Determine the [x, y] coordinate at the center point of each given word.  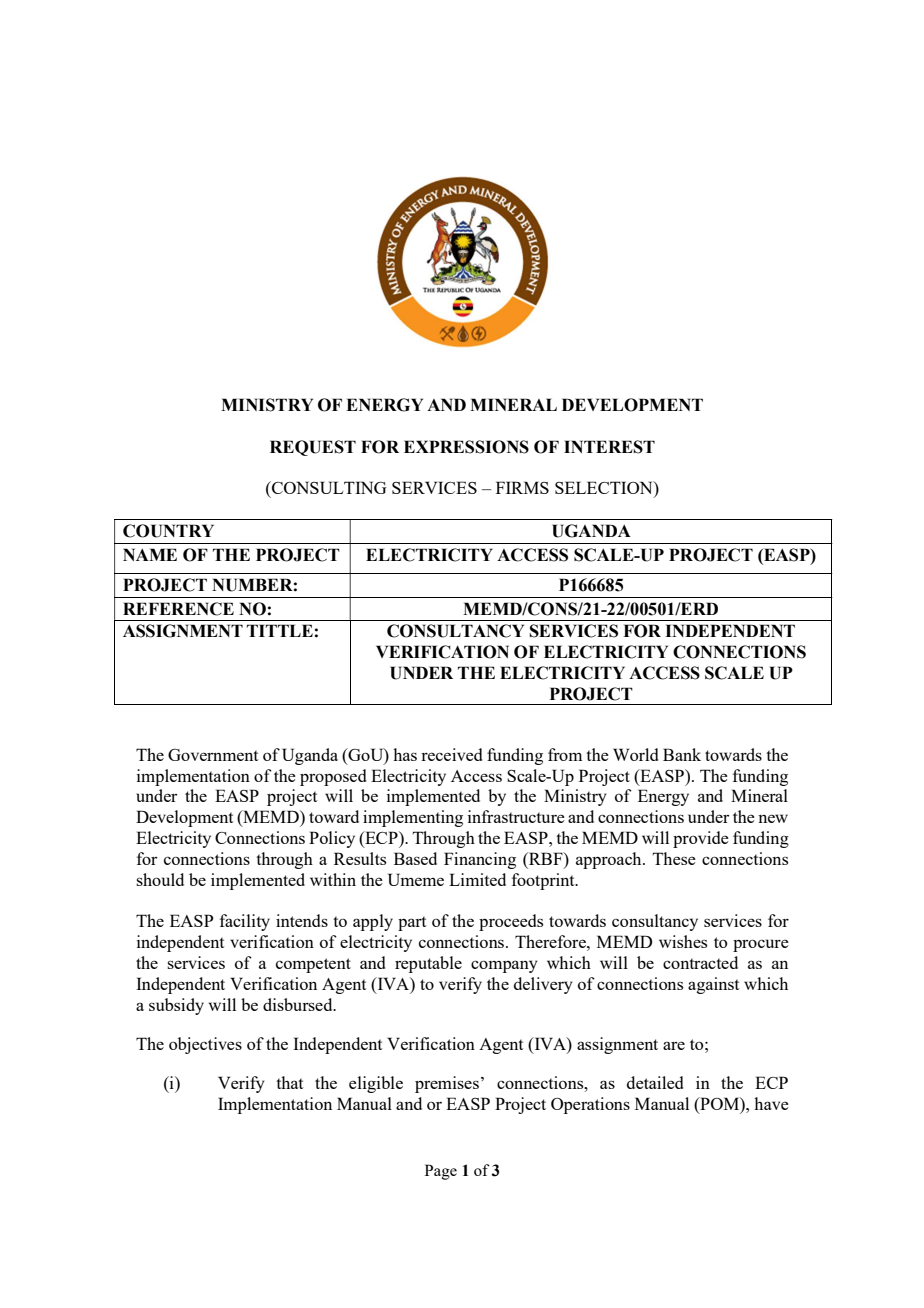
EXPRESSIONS [466, 447]
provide [701, 839]
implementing [413, 818]
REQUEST [313, 448]
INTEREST [609, 447]
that [289, 1082]
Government [213, 755]
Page [441, 1172]
